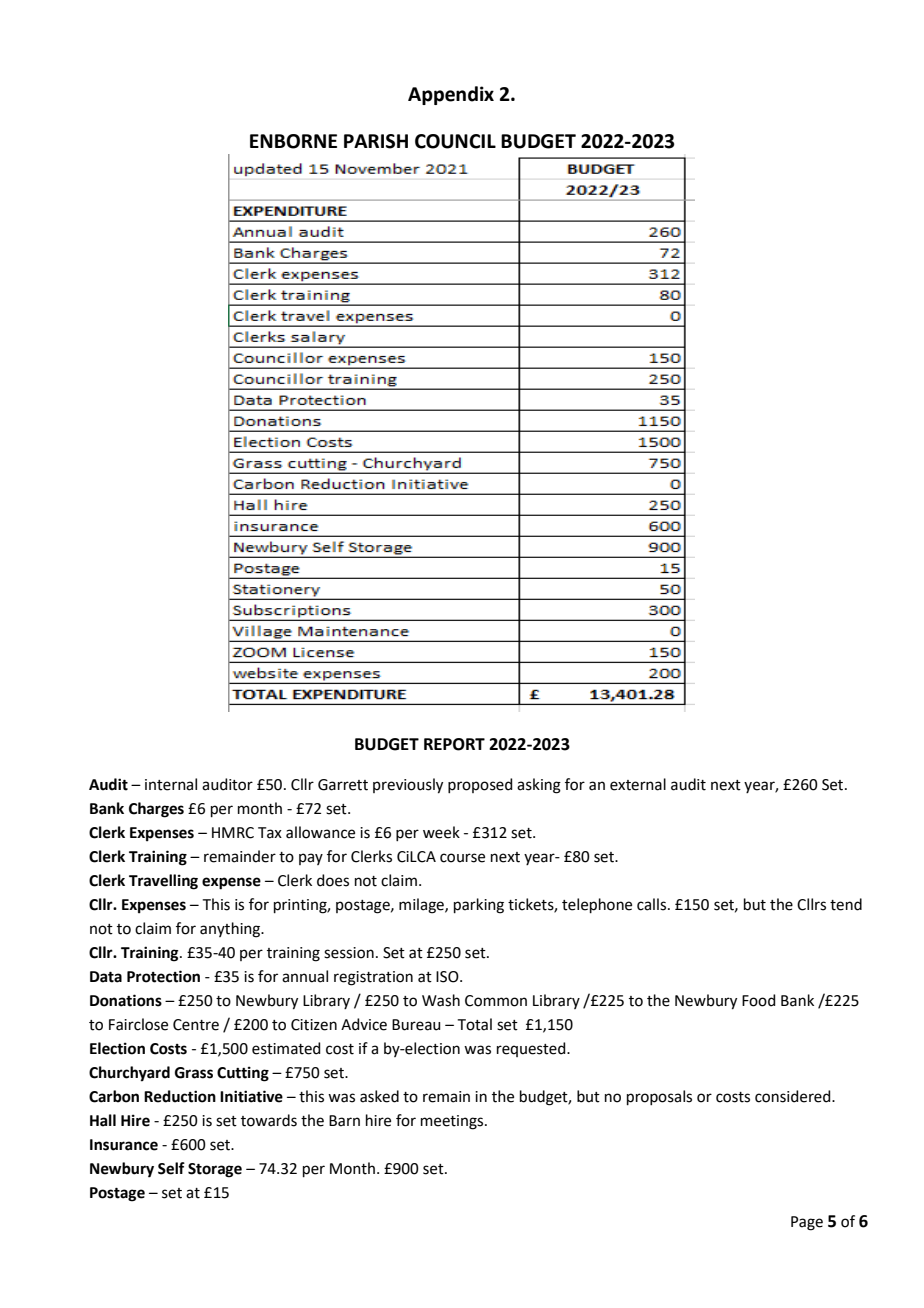 The image size is (924, 1308). What do you see at coordinates (452, 1122) in the screenshot?
I see `meetings` at bounding box center [452, 1122].
